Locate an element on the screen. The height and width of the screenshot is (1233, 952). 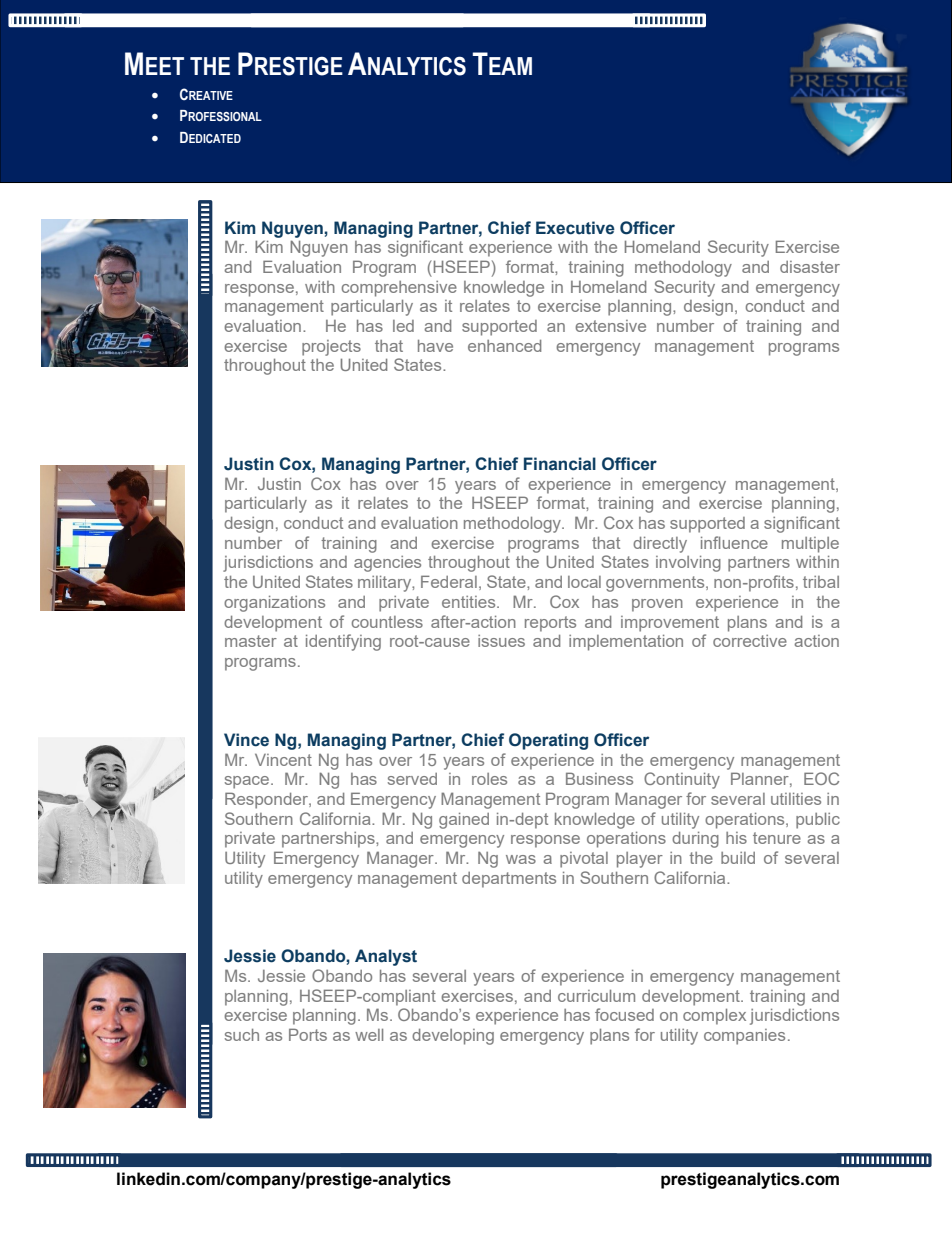
comprehensive is located at coordinates (399, 289).
